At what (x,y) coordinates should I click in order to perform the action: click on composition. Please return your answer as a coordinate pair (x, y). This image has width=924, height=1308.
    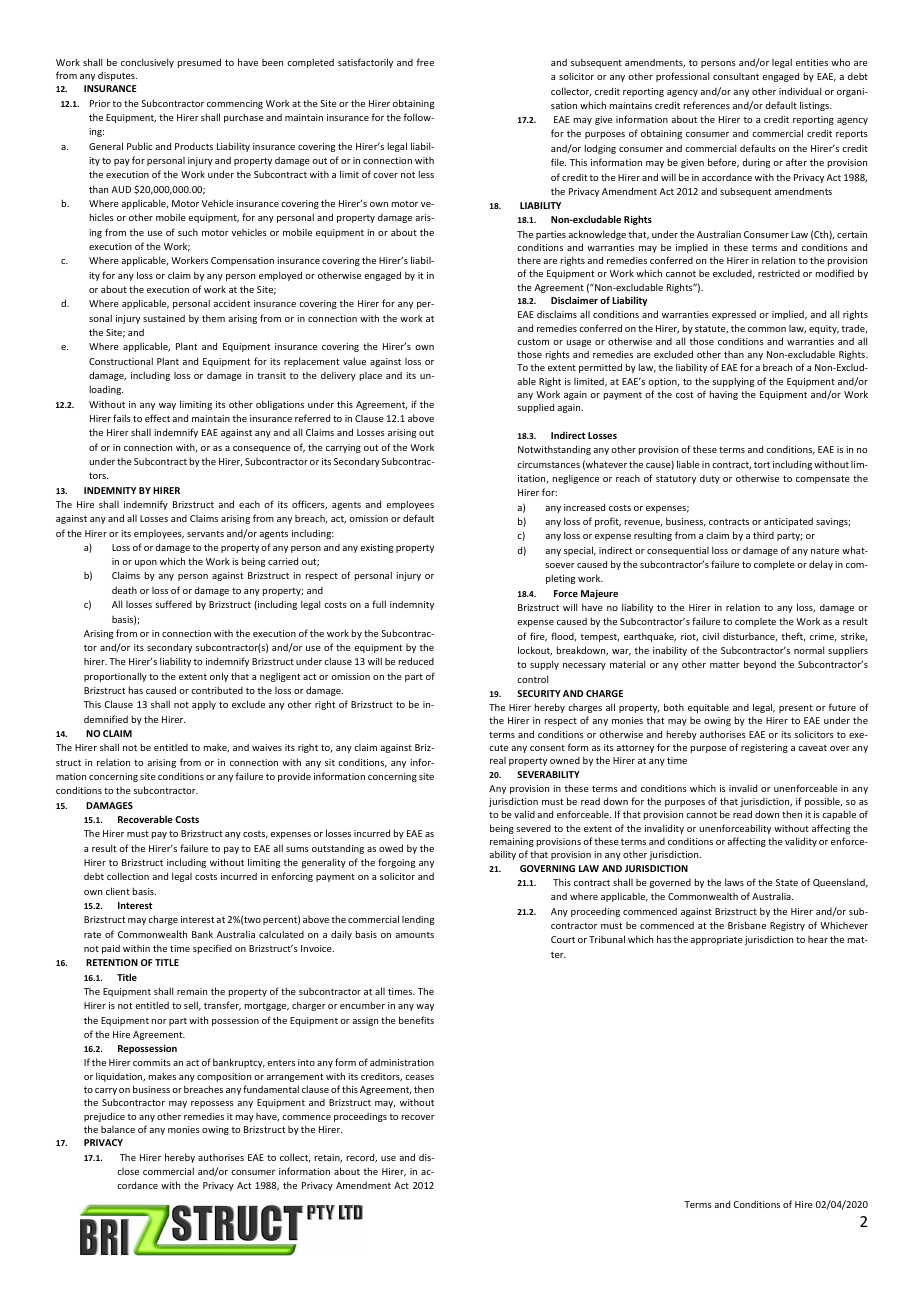
    Looking at the image, I should click on (224, 1077).
